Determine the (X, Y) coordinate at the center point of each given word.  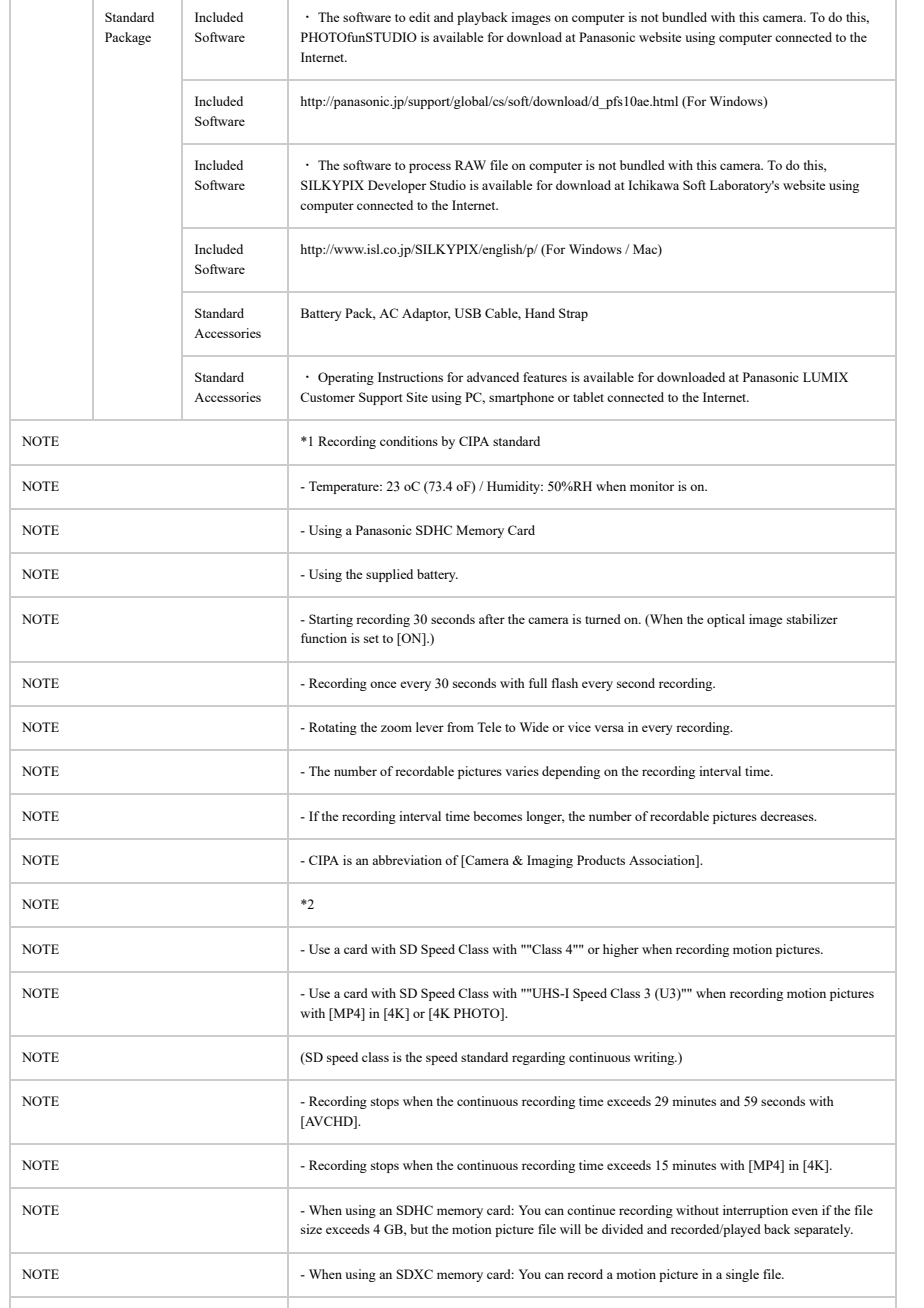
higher (621, 950)
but (419, 1229)
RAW (470, 165)
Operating (346, 378)
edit (419, 17)
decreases (788, 816)
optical (726, 620)
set (371, 639)
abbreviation (407, 860)
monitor (652, 486)
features (545, 377)
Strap (573, 314)
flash (565, 683)
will (570, 1229)
